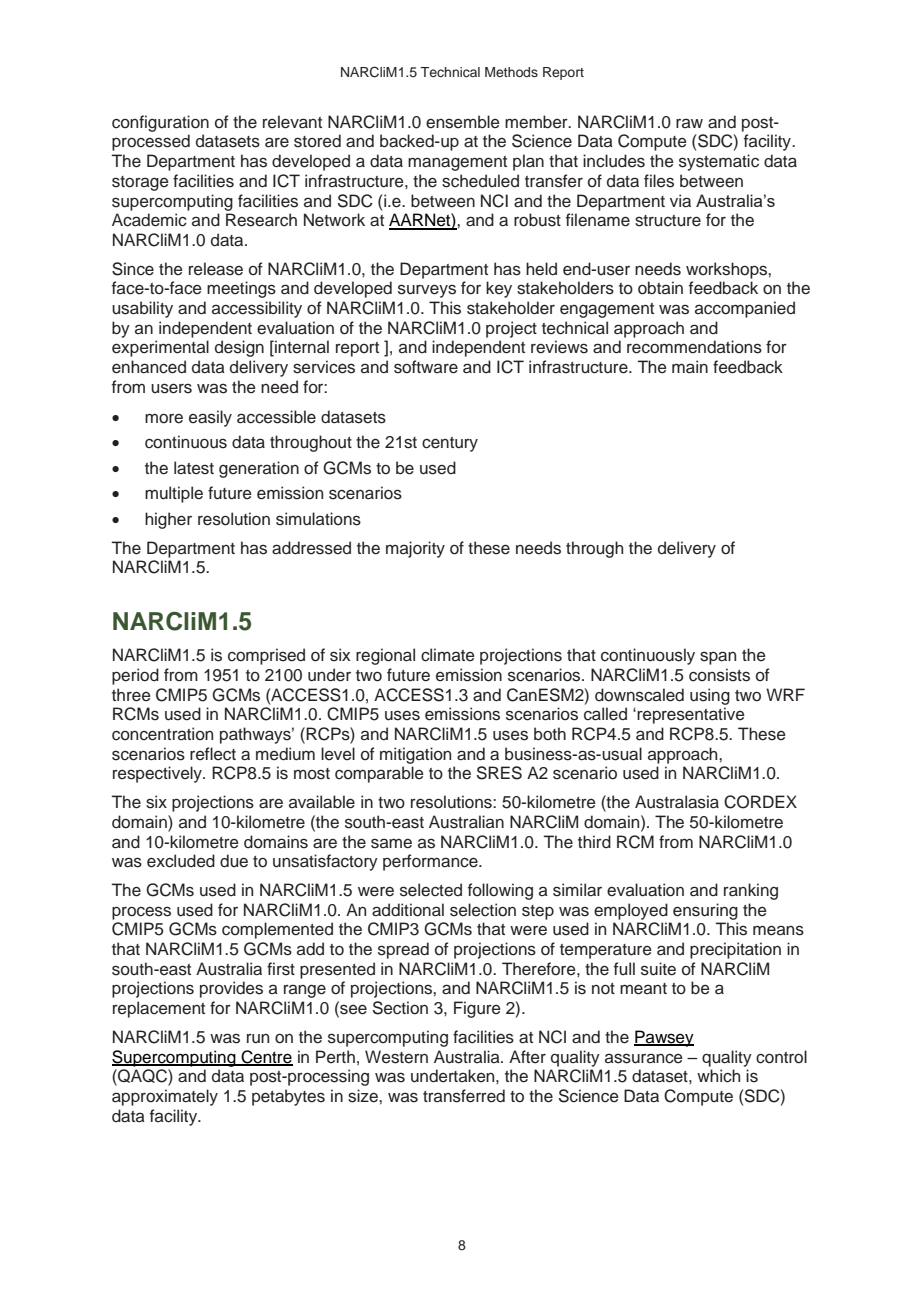  Describe the element at coordinates (213, 754) in the page. I see `reflect` at that location.
